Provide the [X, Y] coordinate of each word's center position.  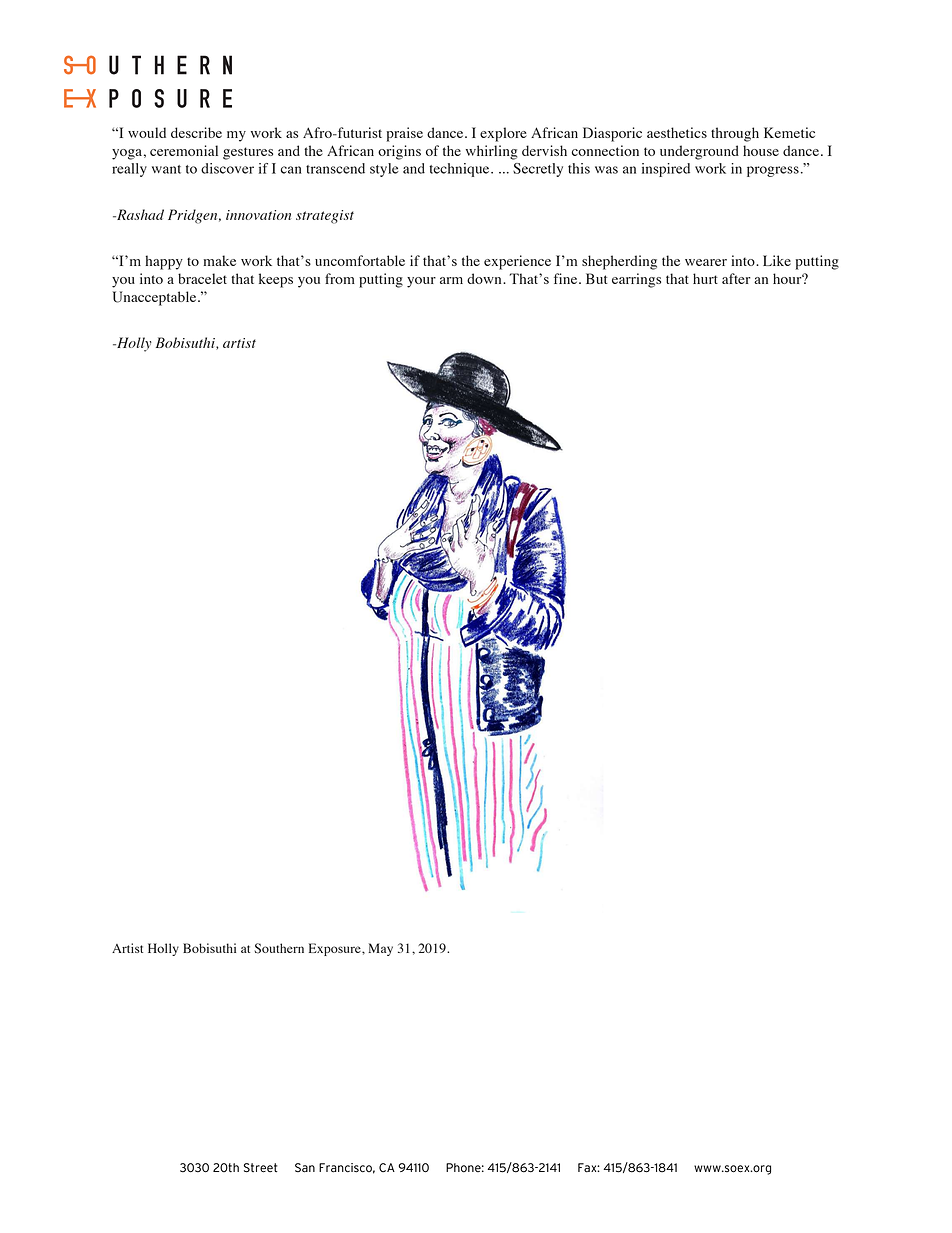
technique [460, 170]
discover [227, 168]
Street [261, 1168]
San [305, 1168]
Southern [279, 948]
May [380, 949]
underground [699, 152]
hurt [705, 278]
